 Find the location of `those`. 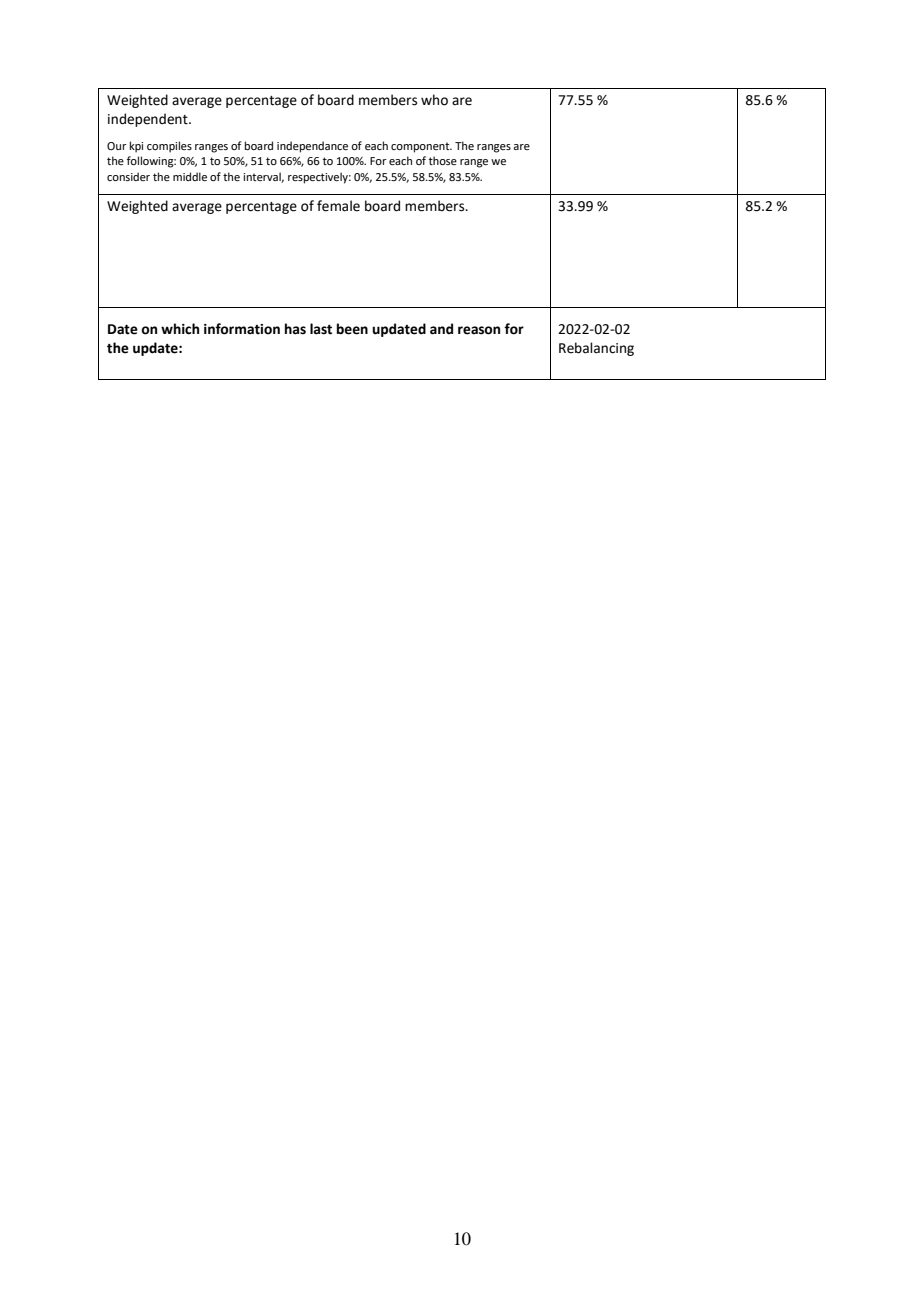

those is located at coordinates (443, 160).
